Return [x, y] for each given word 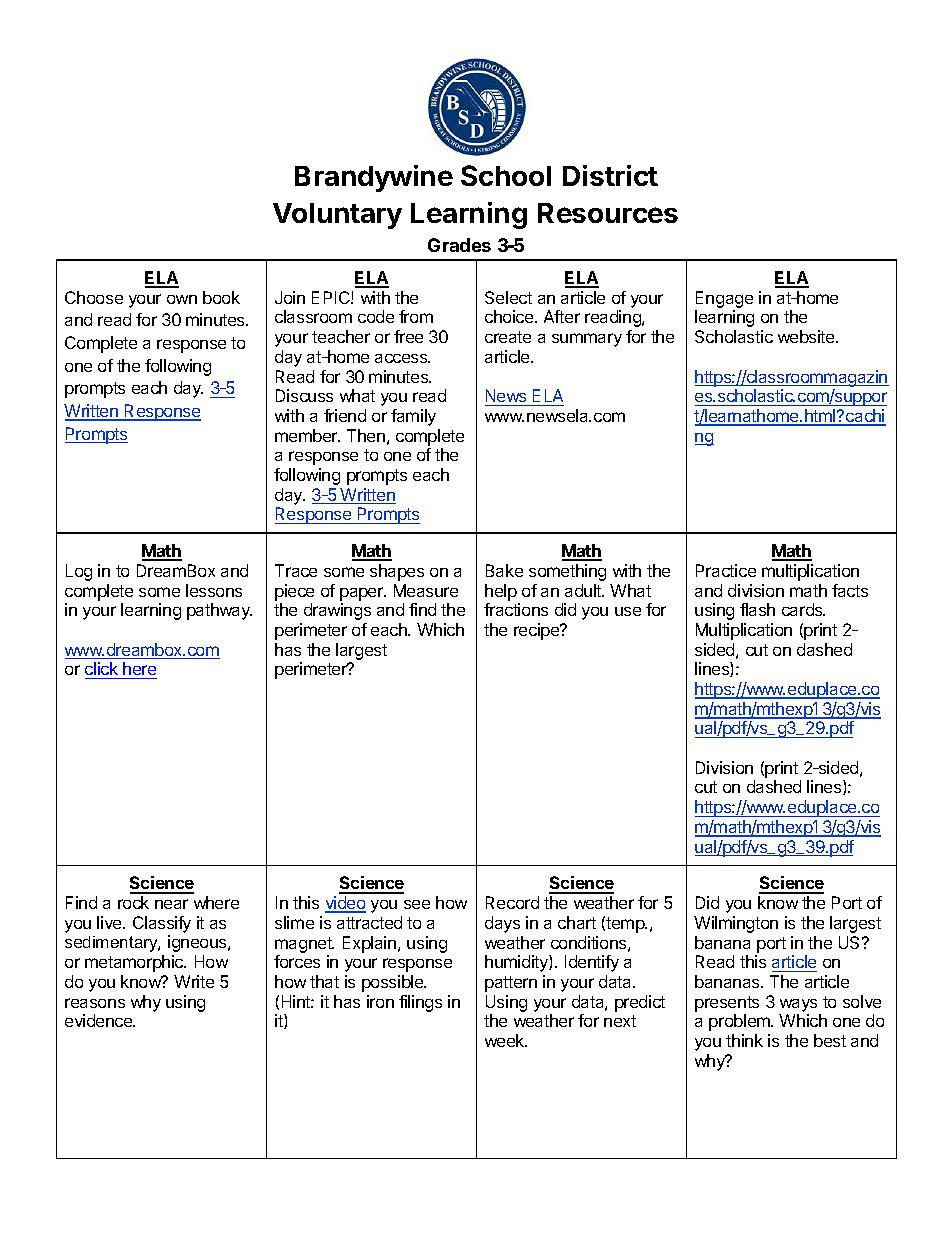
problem [740, 1022]
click [102, 670]
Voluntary [337, 216]
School [506, 175]
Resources [608, 213]
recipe [538, 631]
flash [757, 609]
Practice [726, 570]
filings [420, 1003]
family [413, 417]
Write [194, 981]
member [307, 435]
